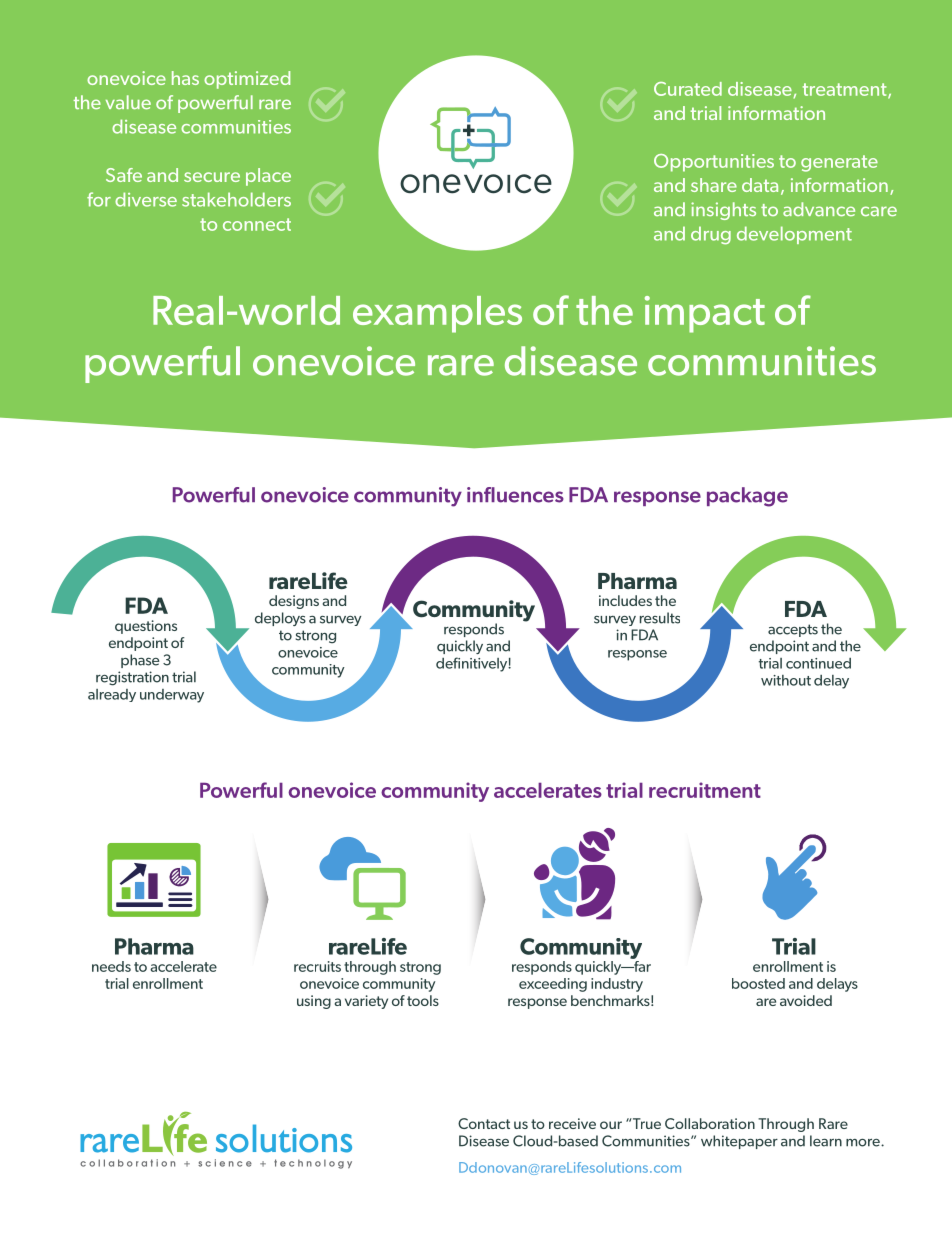 The height and width of the image is (1233, 952). Describe the element at coordinates (705, 314) in the image. I see `impact` at that location.
